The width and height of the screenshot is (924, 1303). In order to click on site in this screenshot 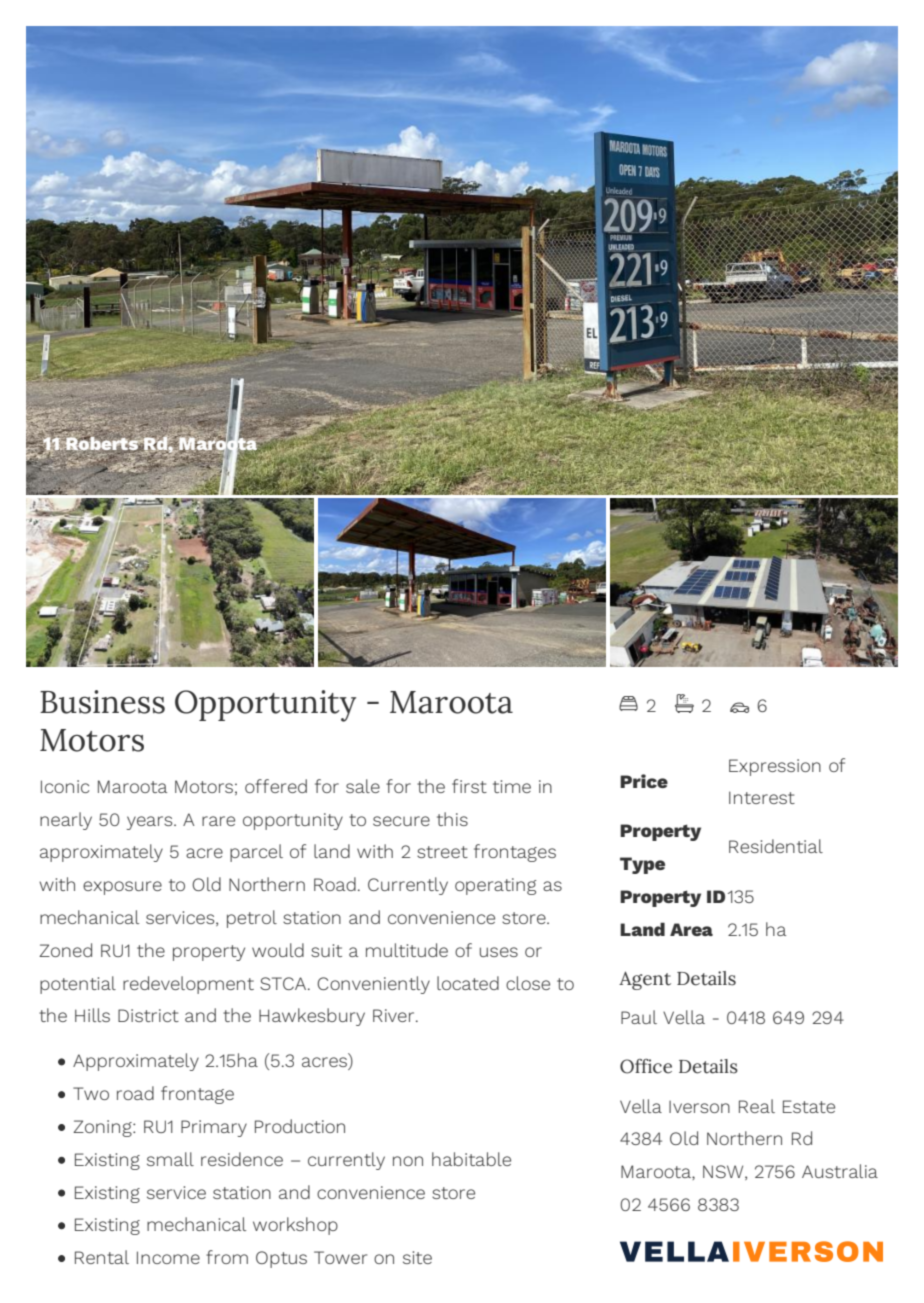, I will do `click(417, 1257)`.
